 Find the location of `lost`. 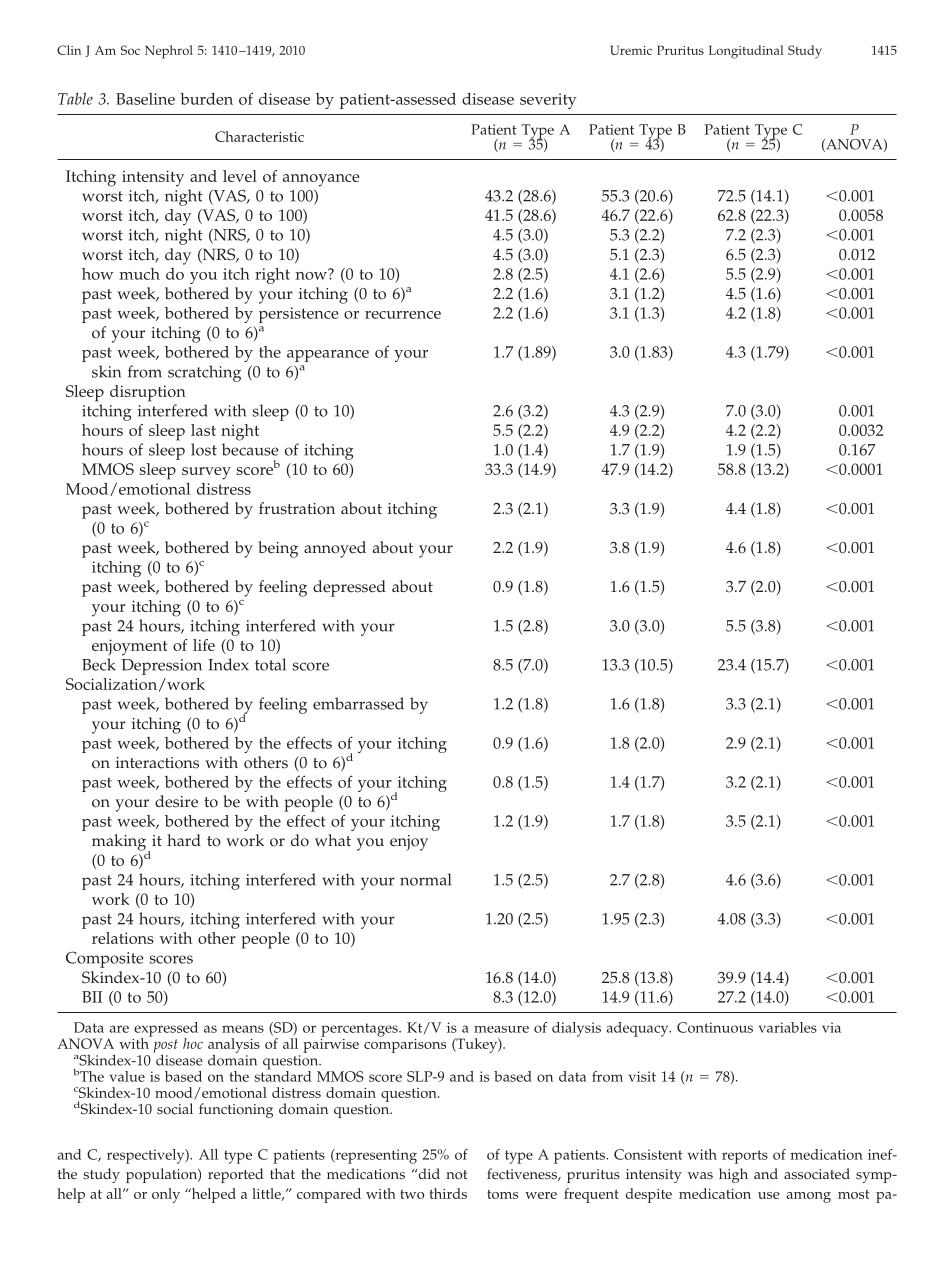

lost is located at coordinates (204, 449).
